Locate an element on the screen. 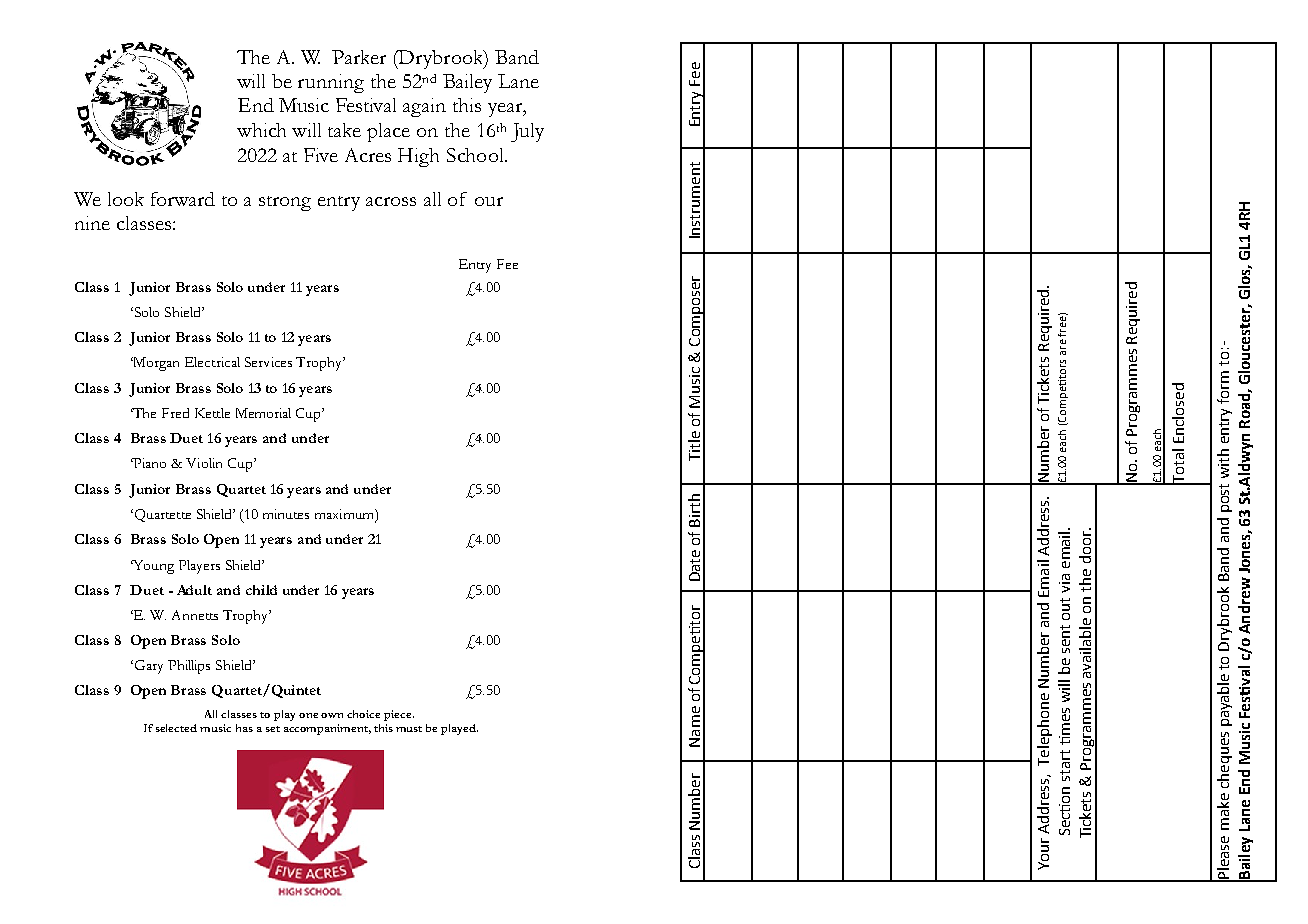 This screenshot has height=924, width=1308. minutes is located at coordinates (286, 514).
